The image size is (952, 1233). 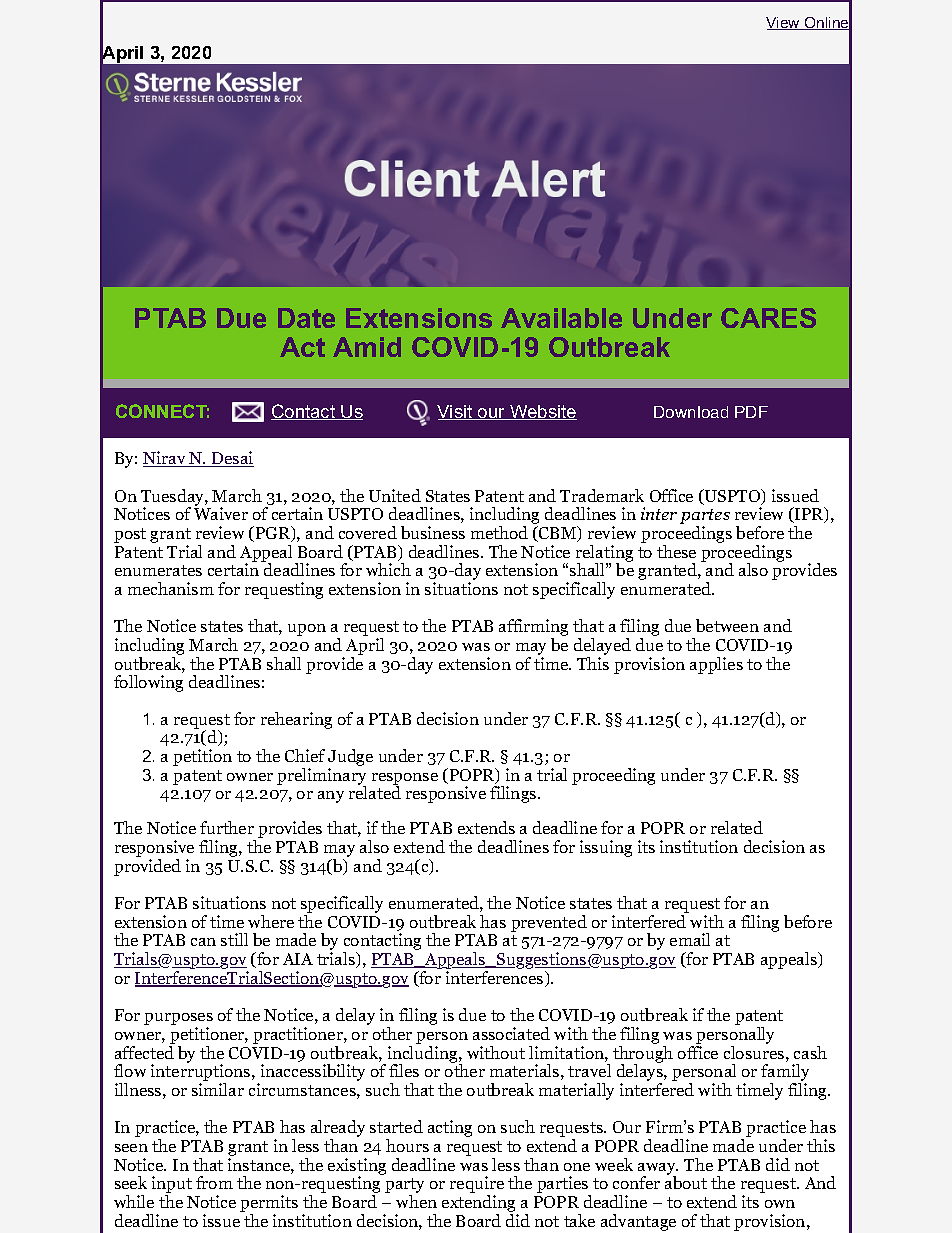 What do you see at coordinates (227, 827) in the screenshot?
I see `further` at bounding box center [227, 827].
